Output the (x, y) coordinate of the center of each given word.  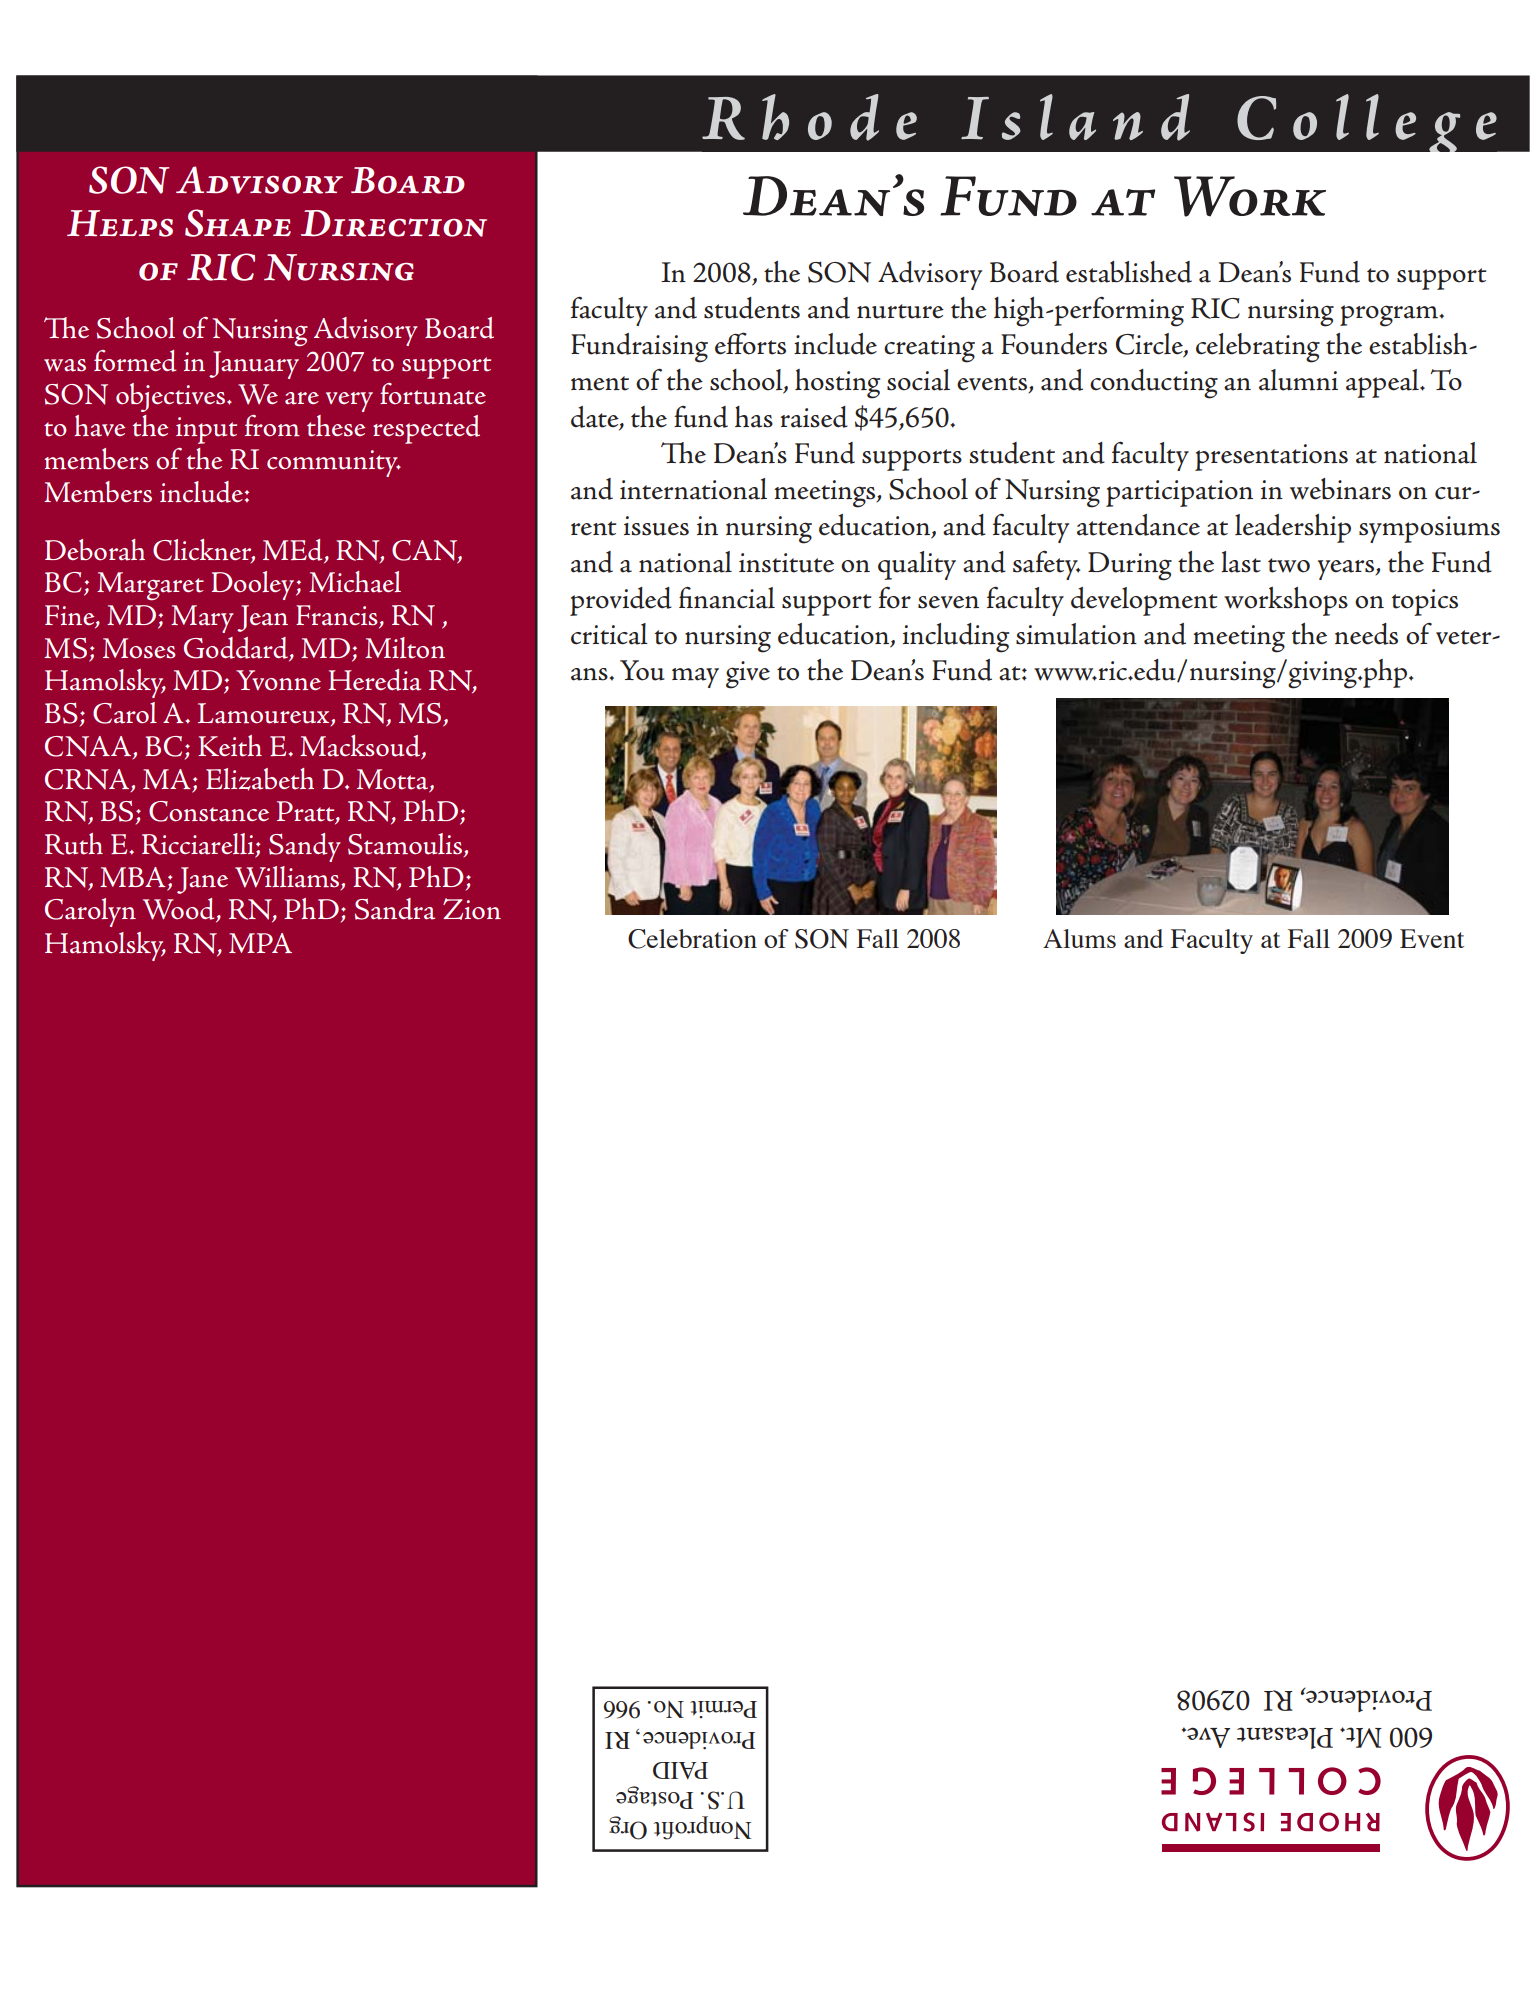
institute (786, 563)
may (695, 678)
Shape (238, 223)
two (1289, 565)
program (1390, 316)
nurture (900, 311)
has (754, 417)
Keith (230, 746)
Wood (180, 910)
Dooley (254, 585)
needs (1366, 634)
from (272, 426)
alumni (1298, 380)
